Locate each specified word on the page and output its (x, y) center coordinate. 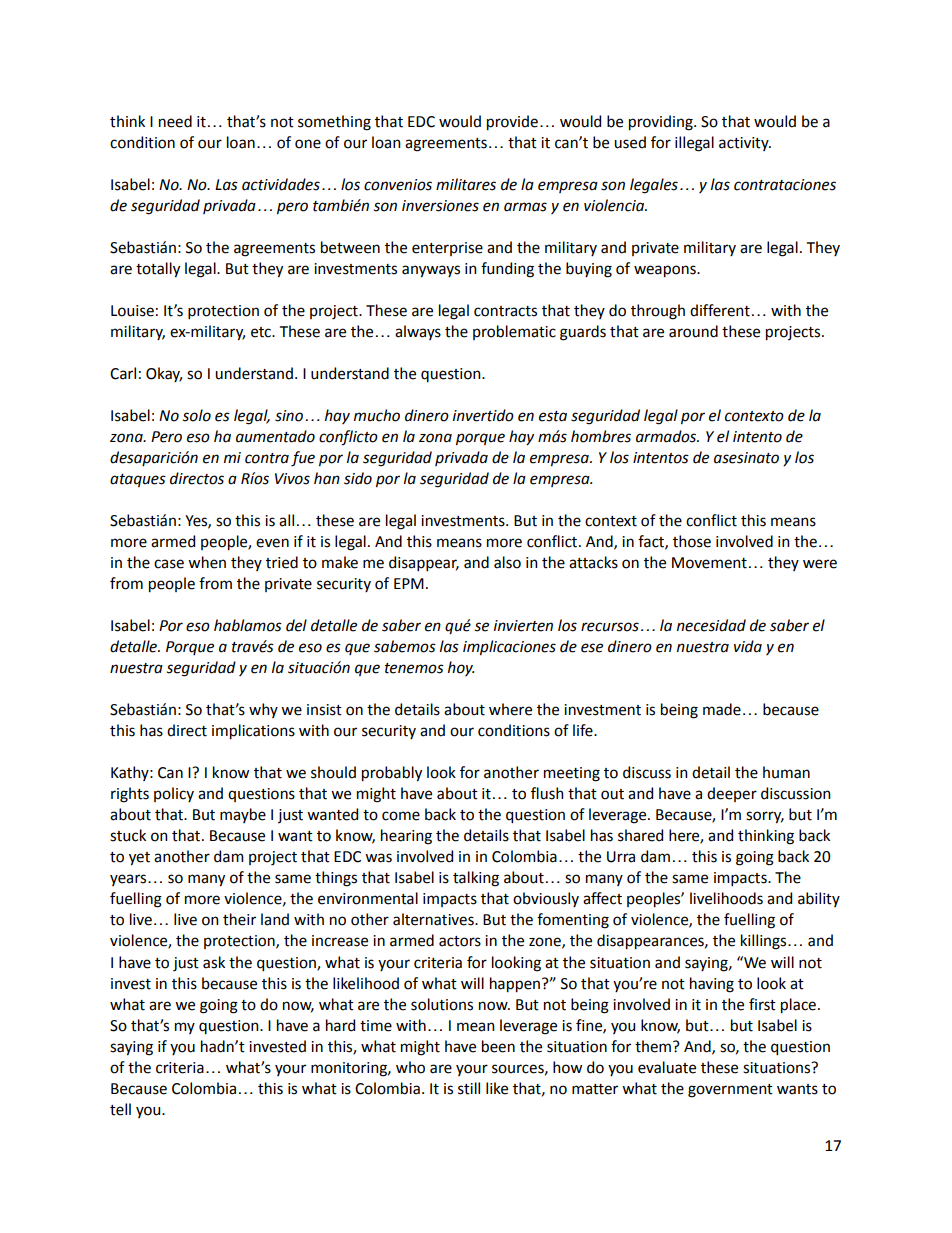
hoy (461, 668)
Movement (709, 563)
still (469, 1088)
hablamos (248, 625)
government (730, 1091)
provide (512, 123)
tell (120, 1109)
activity (745, 144)
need (175, 121)
